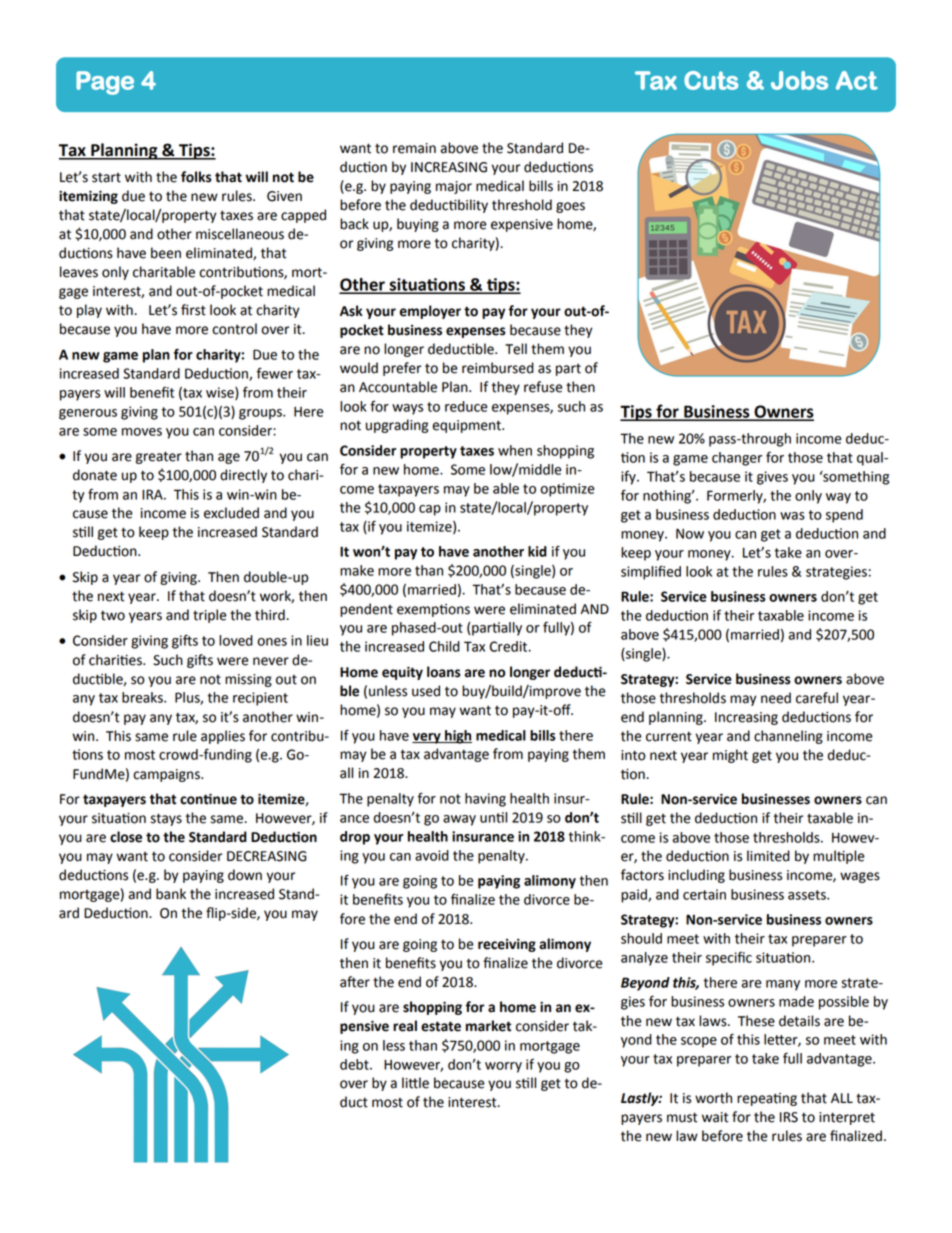 The height and width of the screenshot is (1233, 952). What do you see at coordinates (768, 856) in the screenshot?
I see `limited` at bounding box center [768, 856].
